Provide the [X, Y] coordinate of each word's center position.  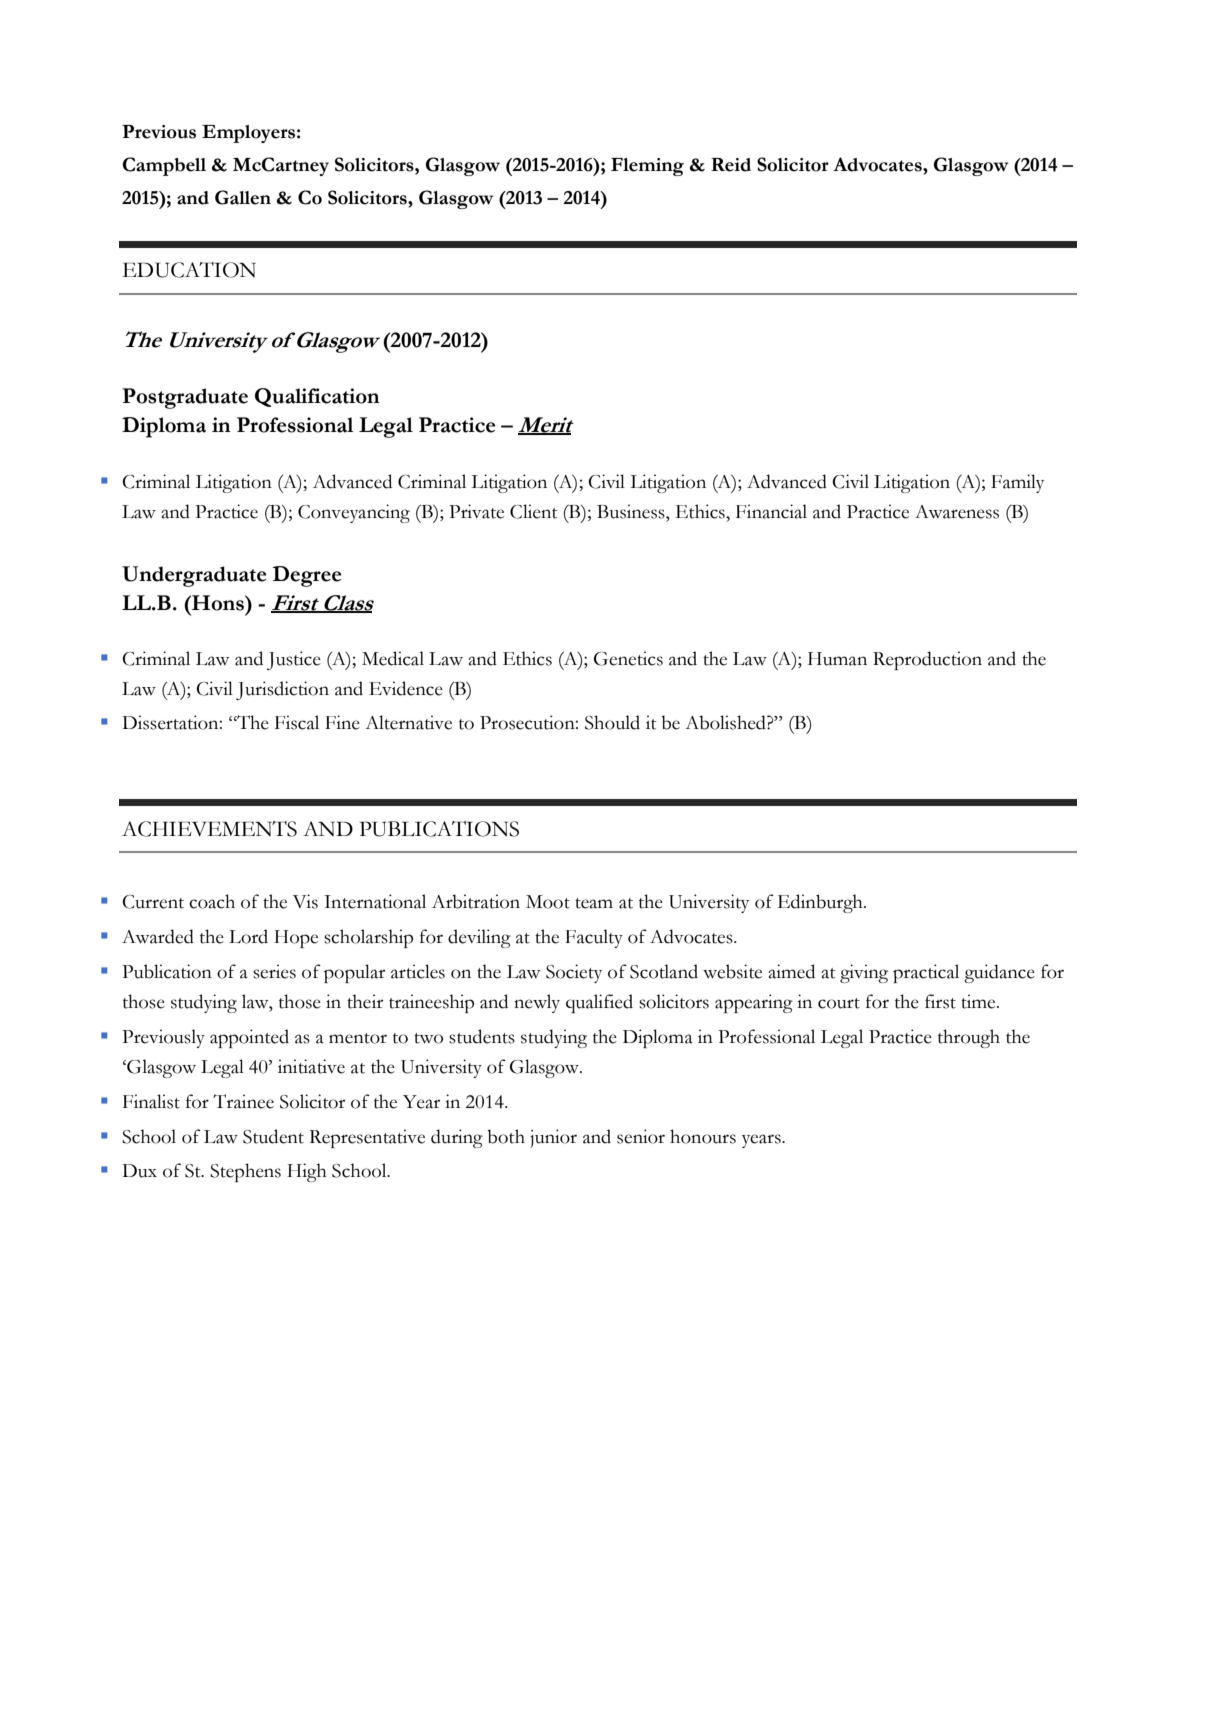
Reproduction [927, 660]
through [969, 1038]
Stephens [245, 1172]
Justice [294, 660]
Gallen [243, 197]
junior [553, 1138]
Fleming [647, 167]
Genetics [628, 658]
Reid [731, 165]
